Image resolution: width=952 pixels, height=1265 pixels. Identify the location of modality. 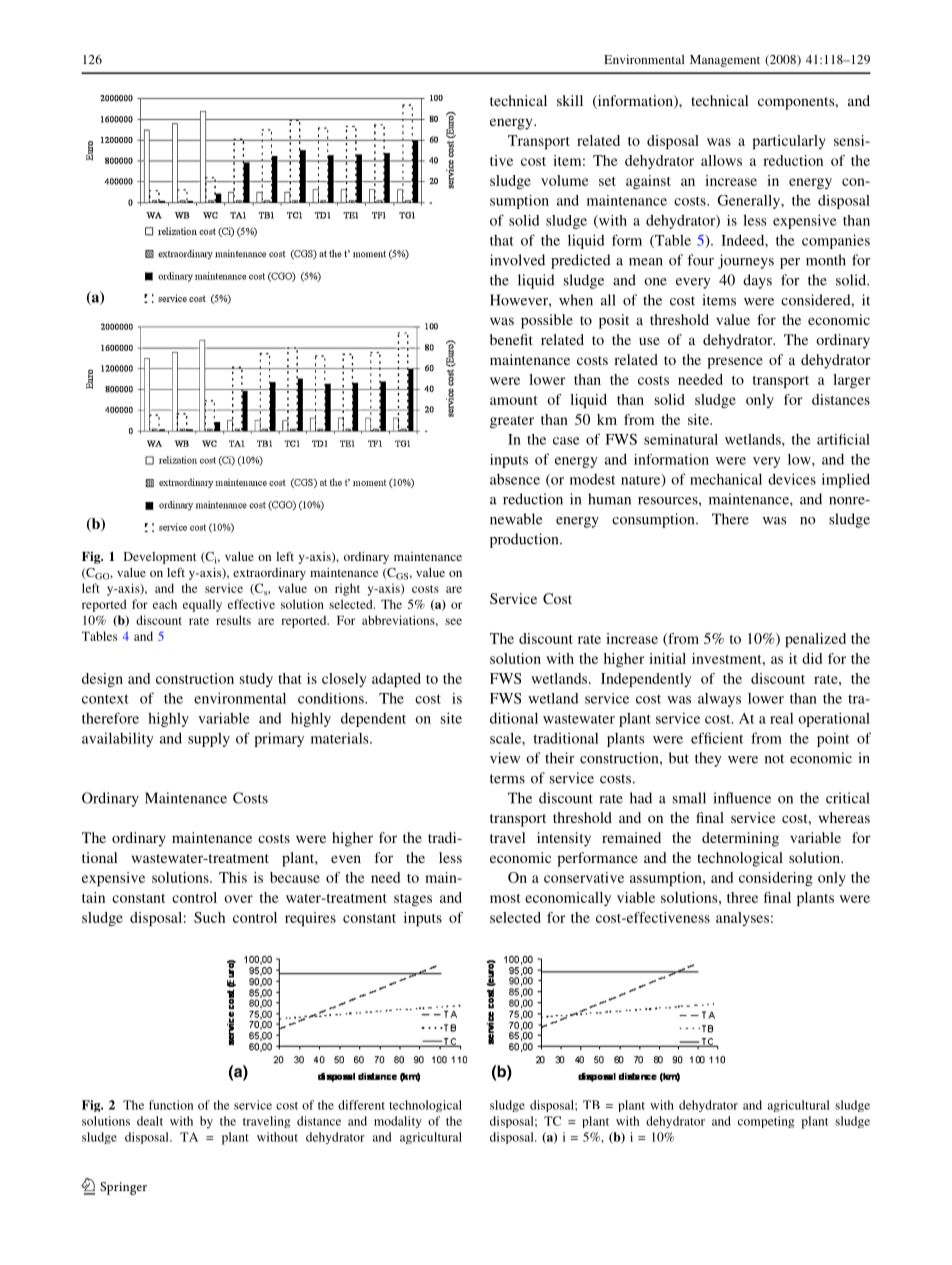
(398, 1122).
